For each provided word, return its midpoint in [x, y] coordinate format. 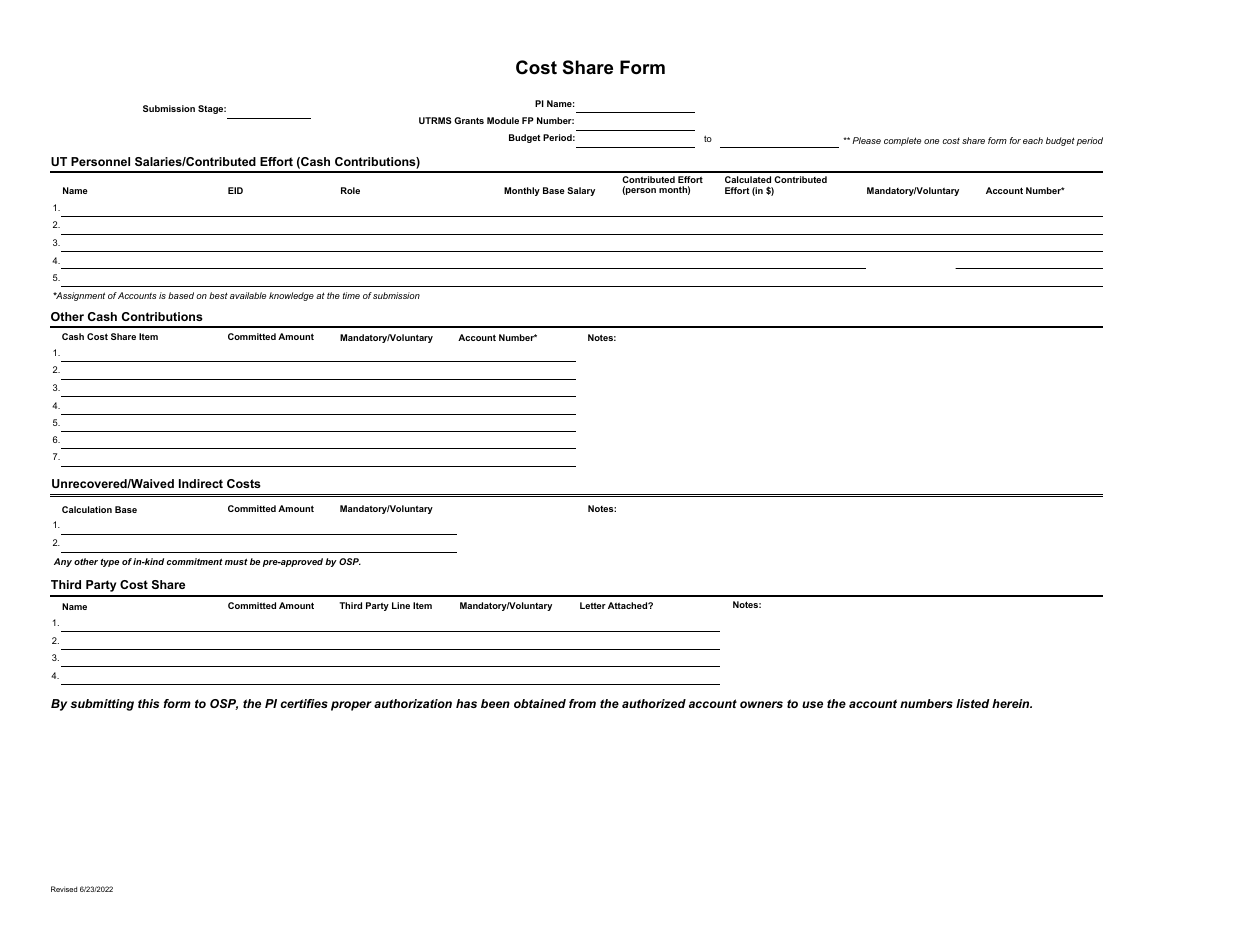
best [218, 295]
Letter [593, 605]
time [351, 295]
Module [503, 120]
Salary [581, 191]
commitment [195, 561]
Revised [64, 889]
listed [973, 703]
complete [902, 141]
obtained [540, 703]
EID [235, 190]
